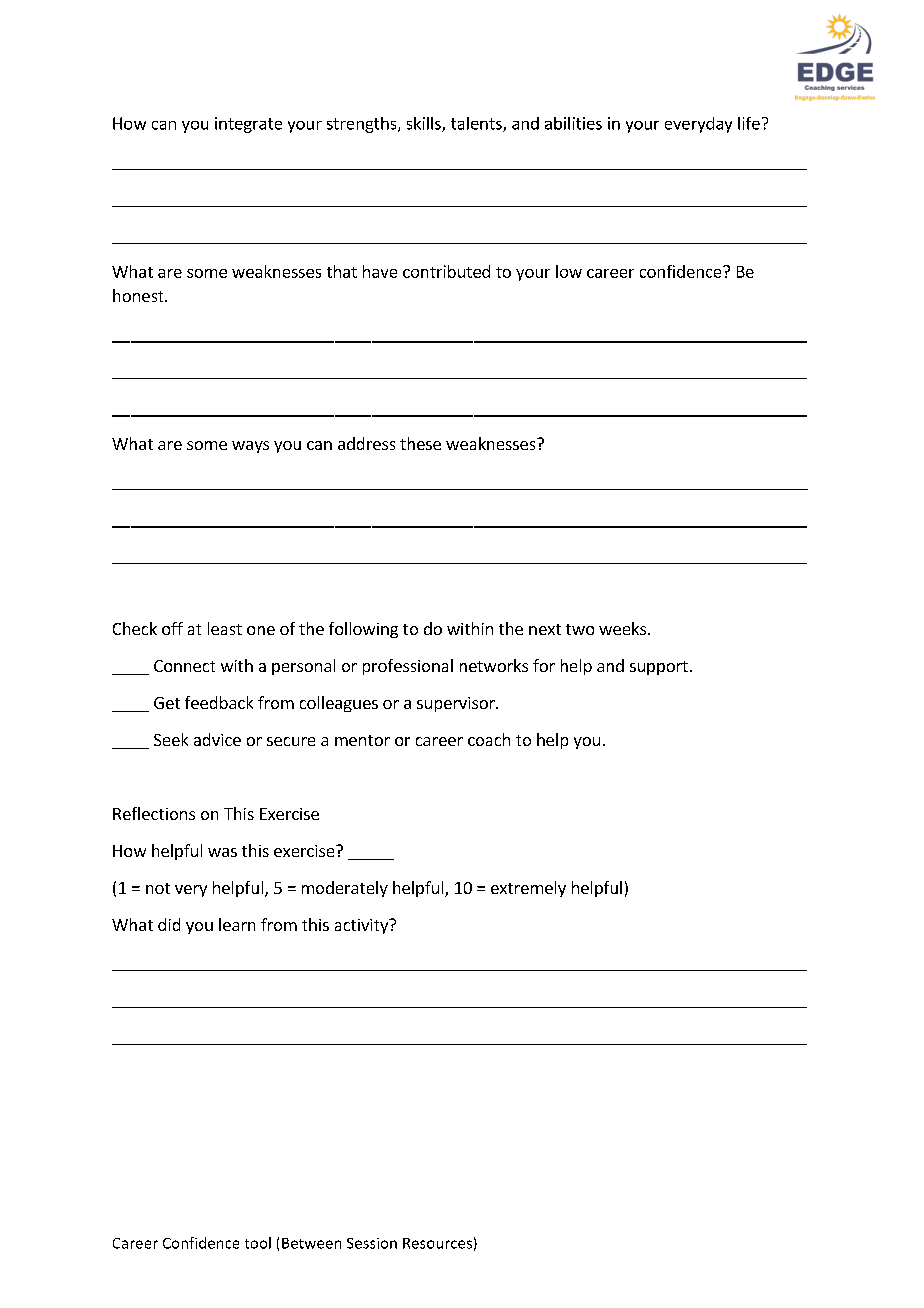 This image has height=1308, width=924. I want to click on ways, so click(250, 447).
